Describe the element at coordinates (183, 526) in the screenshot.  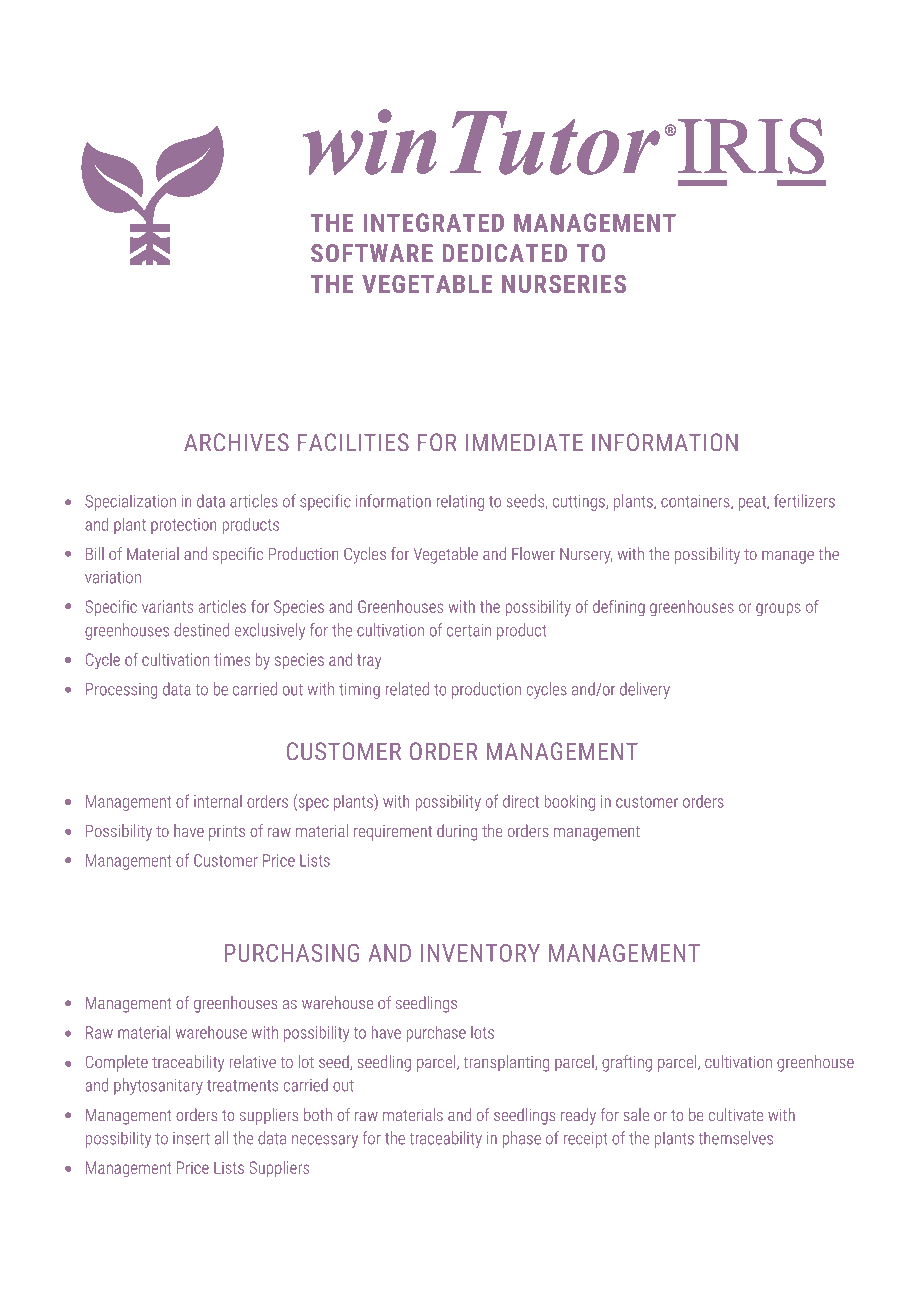
I see `protection` at that location.
